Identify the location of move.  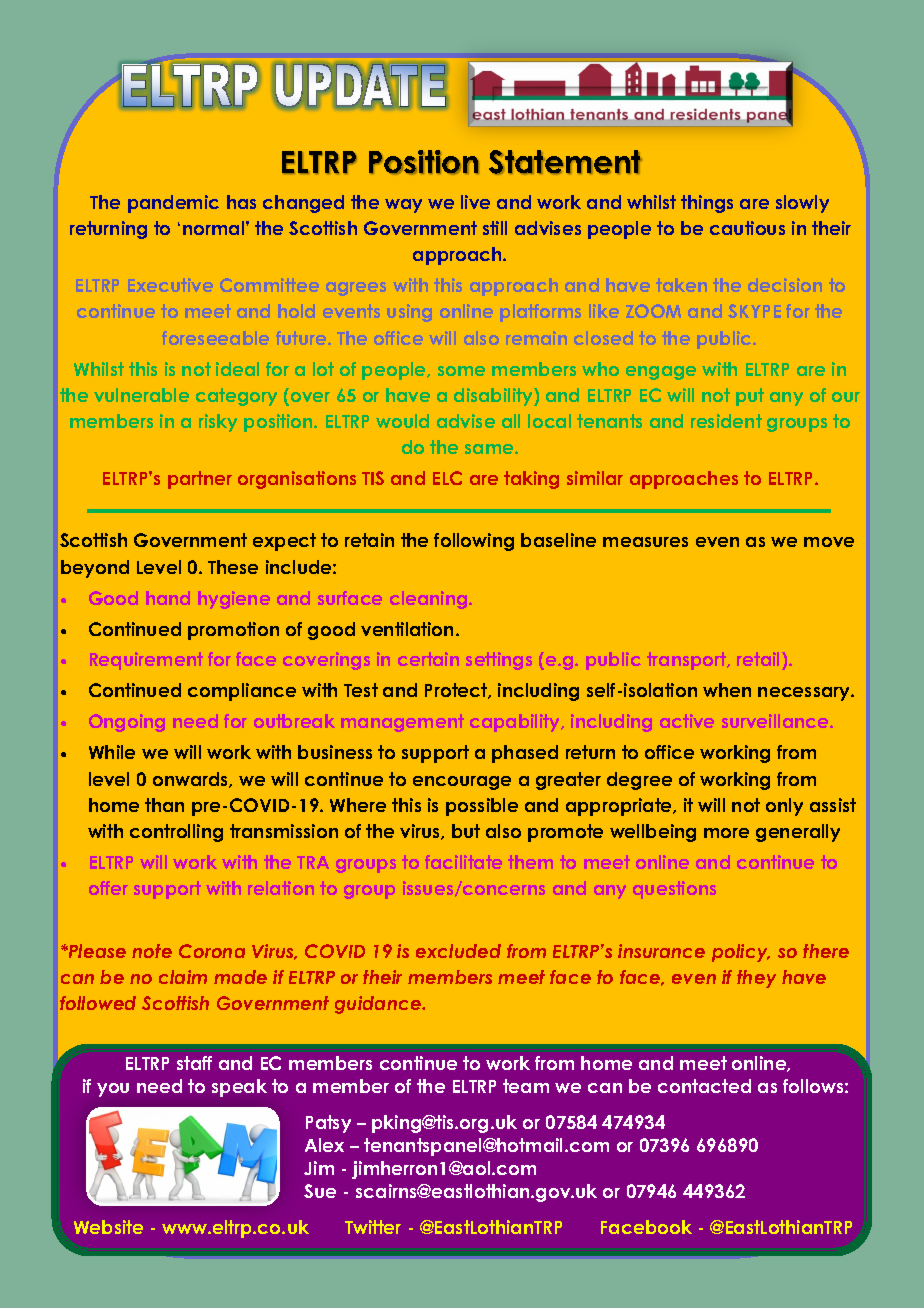
(829, 542).
